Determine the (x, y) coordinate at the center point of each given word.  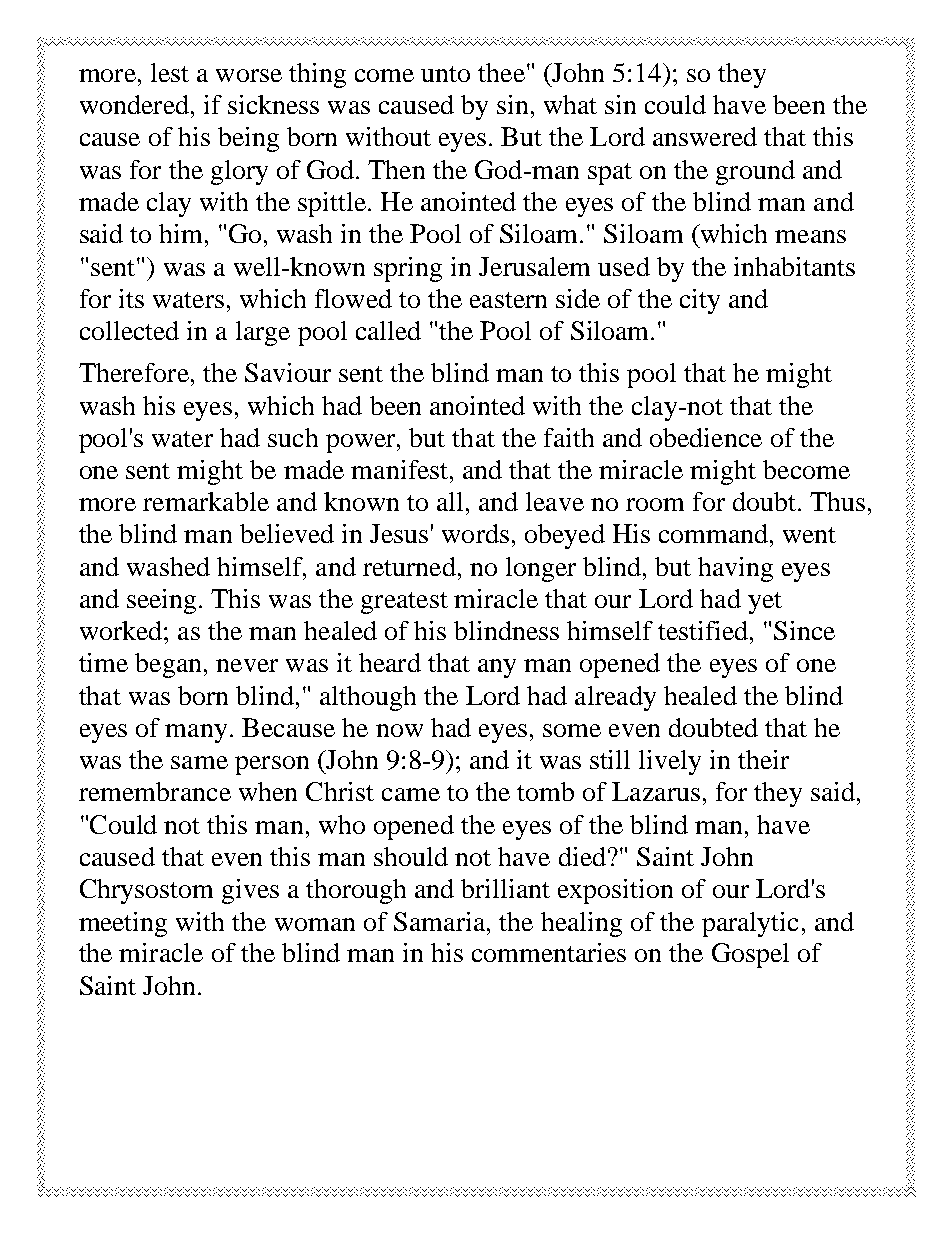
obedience (706, 437)
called (388, 330)
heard (390, 662)
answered (705, 136)
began (168, 665)
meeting (123, 924)
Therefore (134, 372)
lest (170, 72)
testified (704, 630)
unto (445, 74)
